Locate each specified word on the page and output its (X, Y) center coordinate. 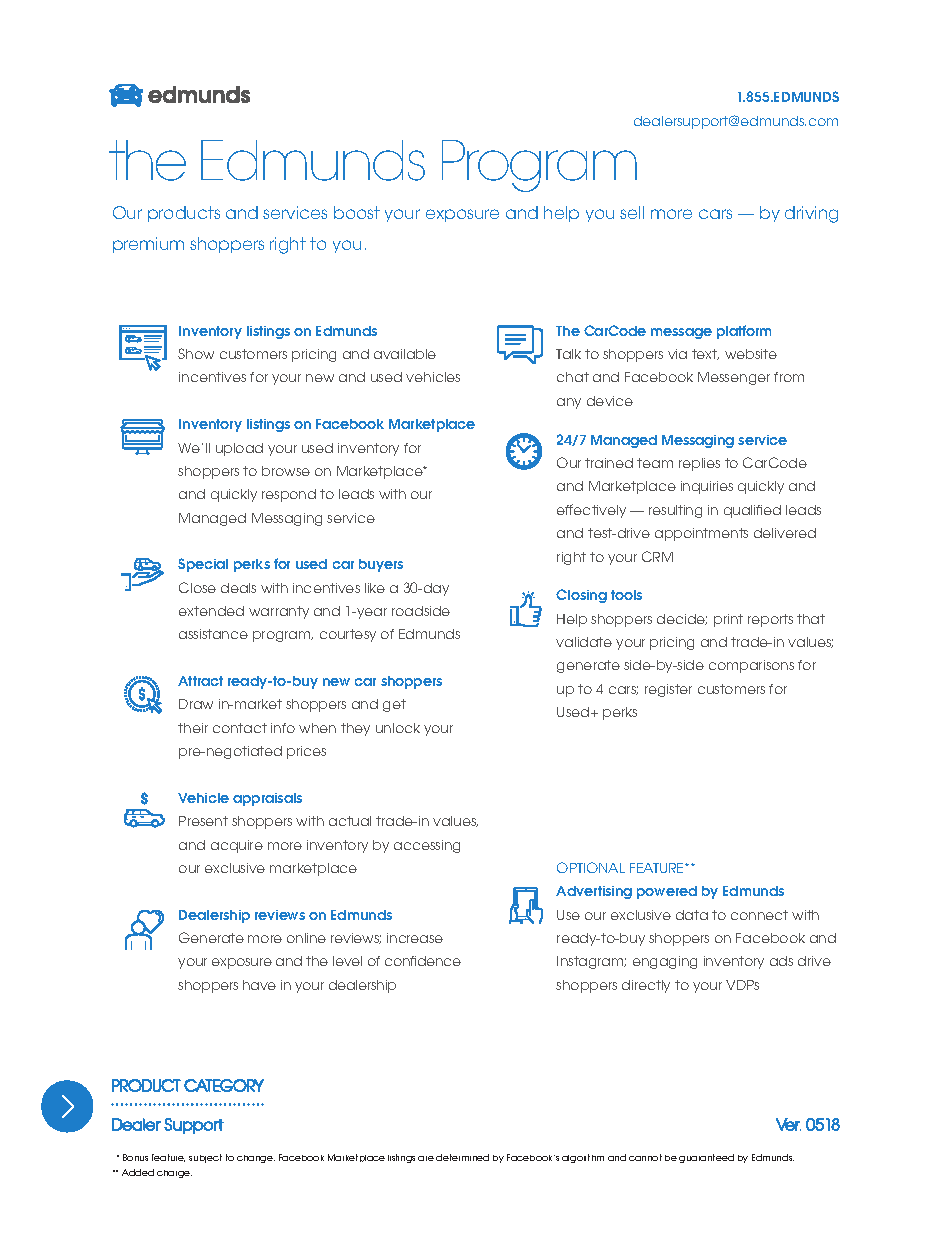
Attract (200, 681)
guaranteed (706, 1158)
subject (205, 1158)
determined (462, 1157)
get (394, 705)
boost (357, 212)
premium (148, 245)
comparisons (751, 666)
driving (811, 214)
